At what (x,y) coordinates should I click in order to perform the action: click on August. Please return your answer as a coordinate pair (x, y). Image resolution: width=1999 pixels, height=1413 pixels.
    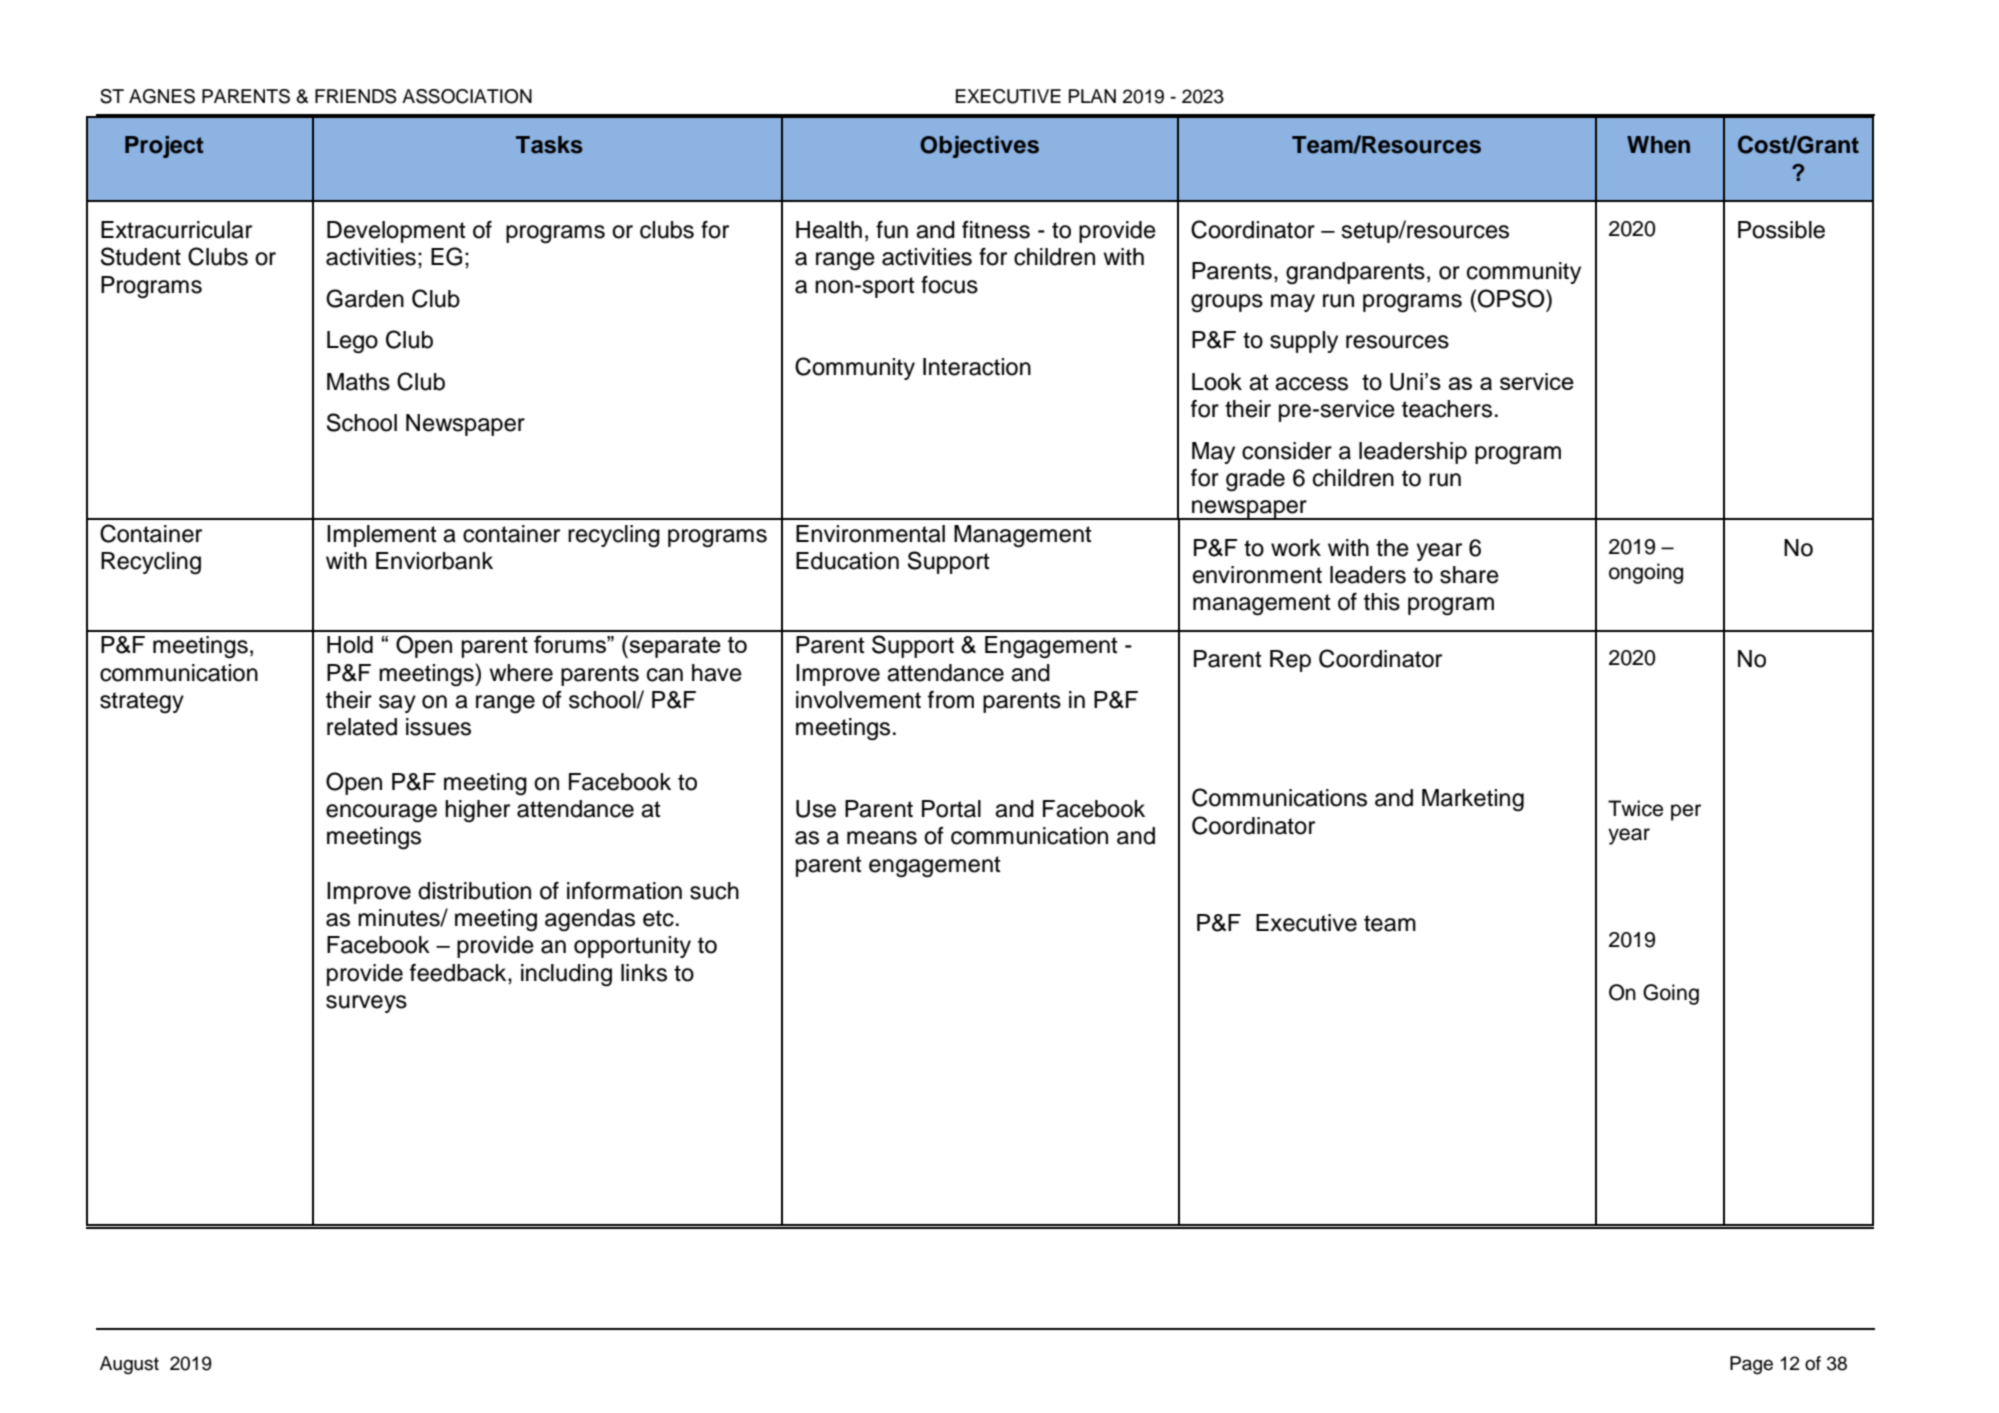
    Looking at the image, I should click on (129, 1365).
